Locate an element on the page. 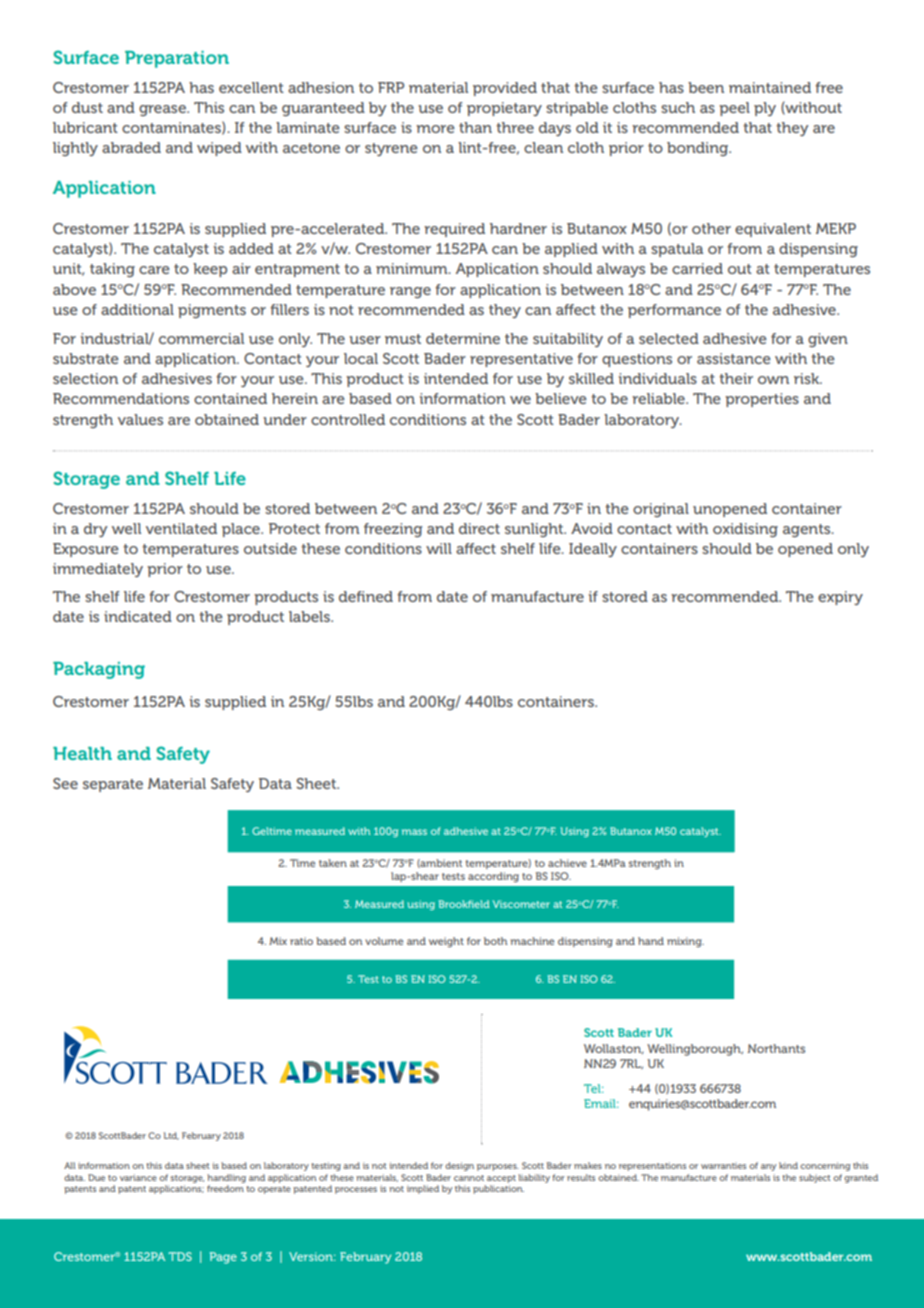 This image has height=1308, width=924. grease is located at coordinates (163, 110).
